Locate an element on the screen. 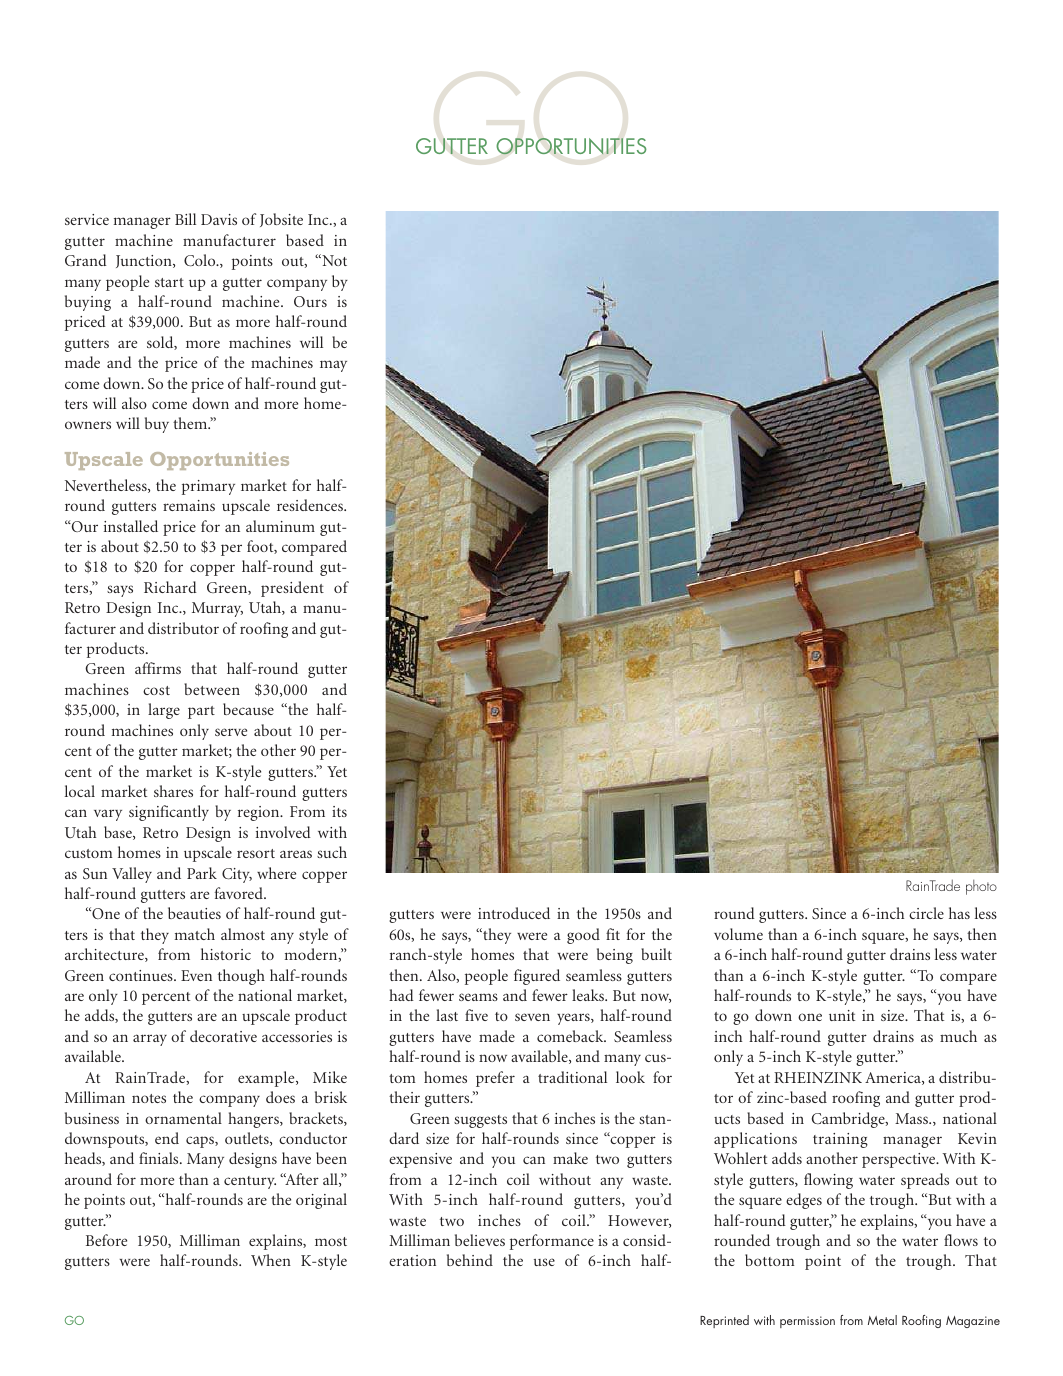  performance is located at coordinates (552, 1242).
